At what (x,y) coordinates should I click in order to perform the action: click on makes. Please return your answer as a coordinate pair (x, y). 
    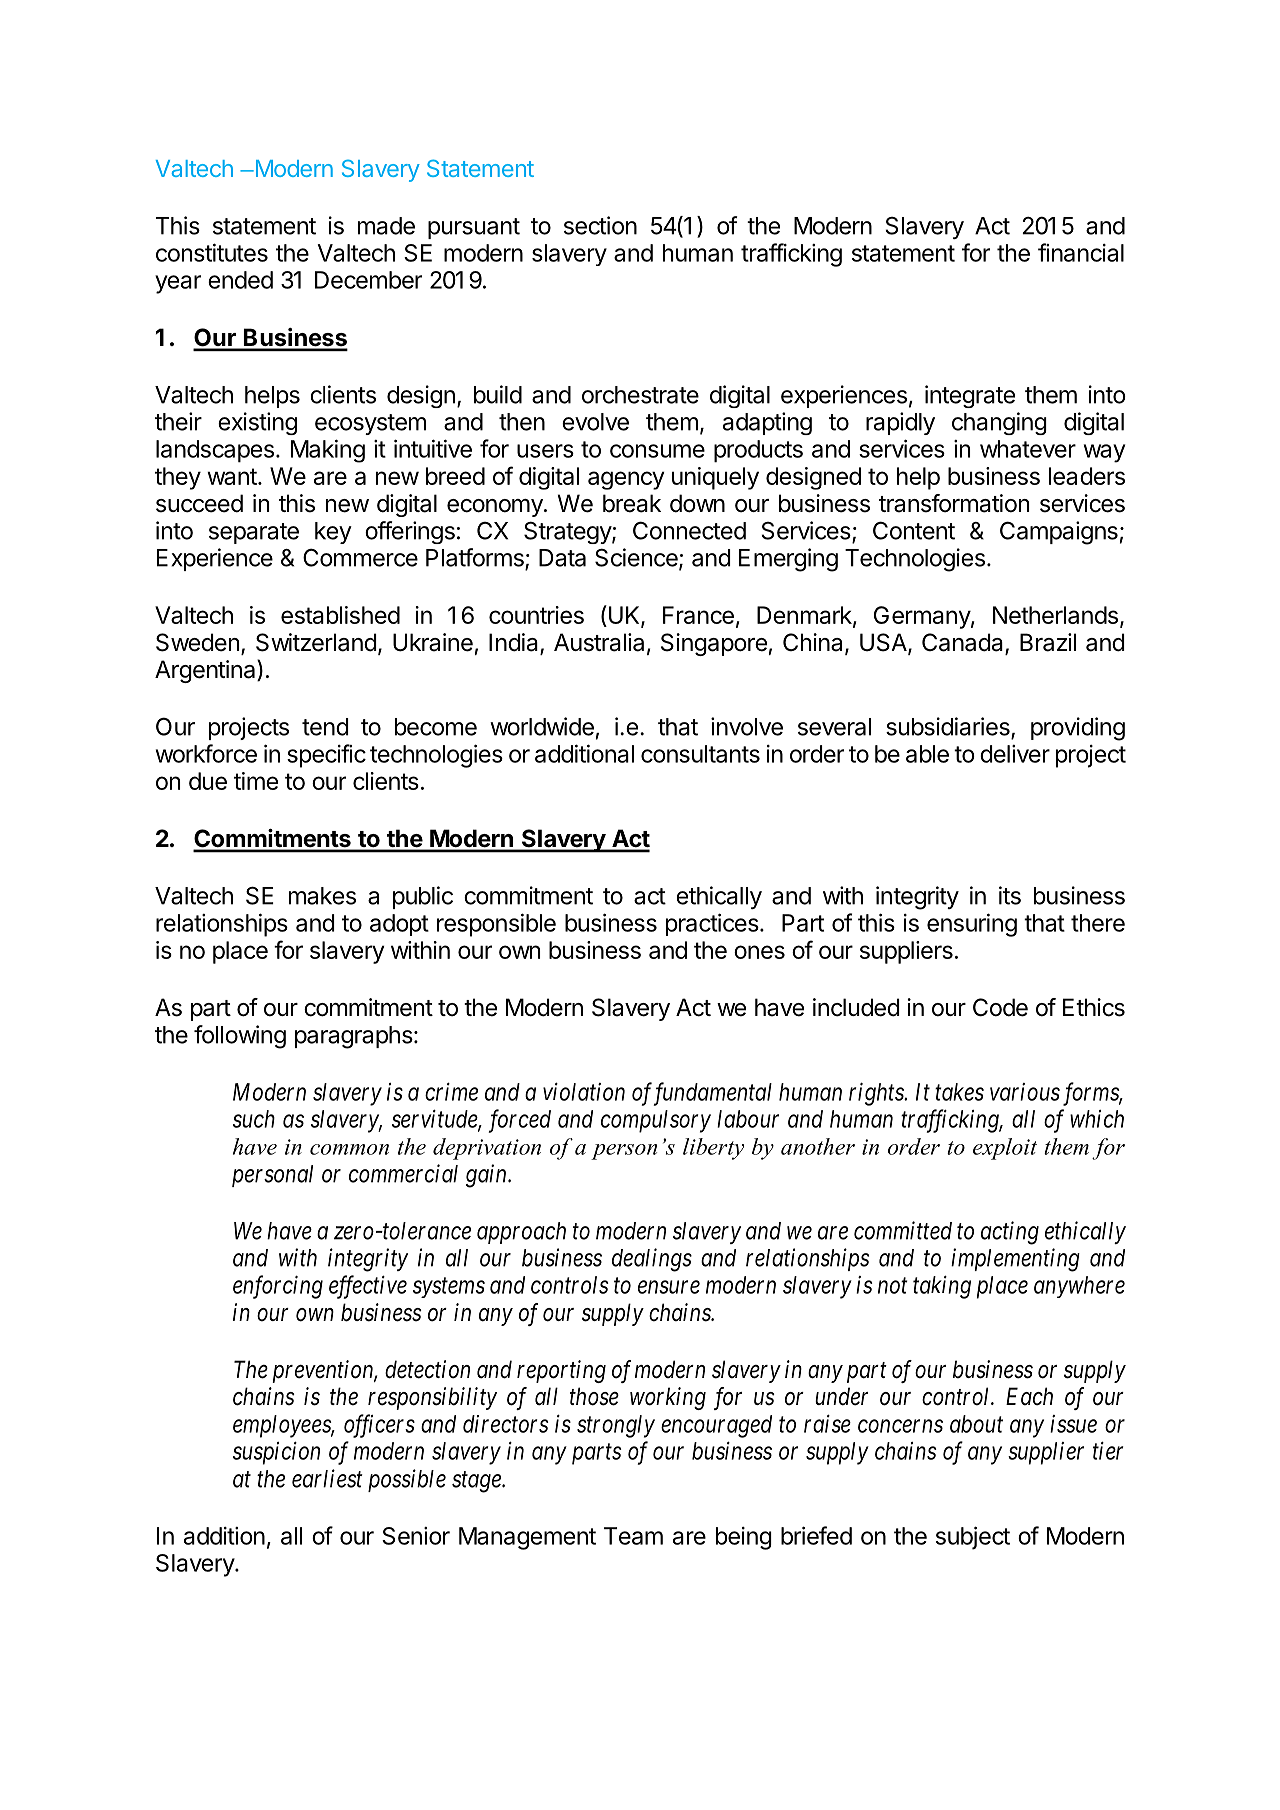
    Looking at the image, I should click on (322, 896).
